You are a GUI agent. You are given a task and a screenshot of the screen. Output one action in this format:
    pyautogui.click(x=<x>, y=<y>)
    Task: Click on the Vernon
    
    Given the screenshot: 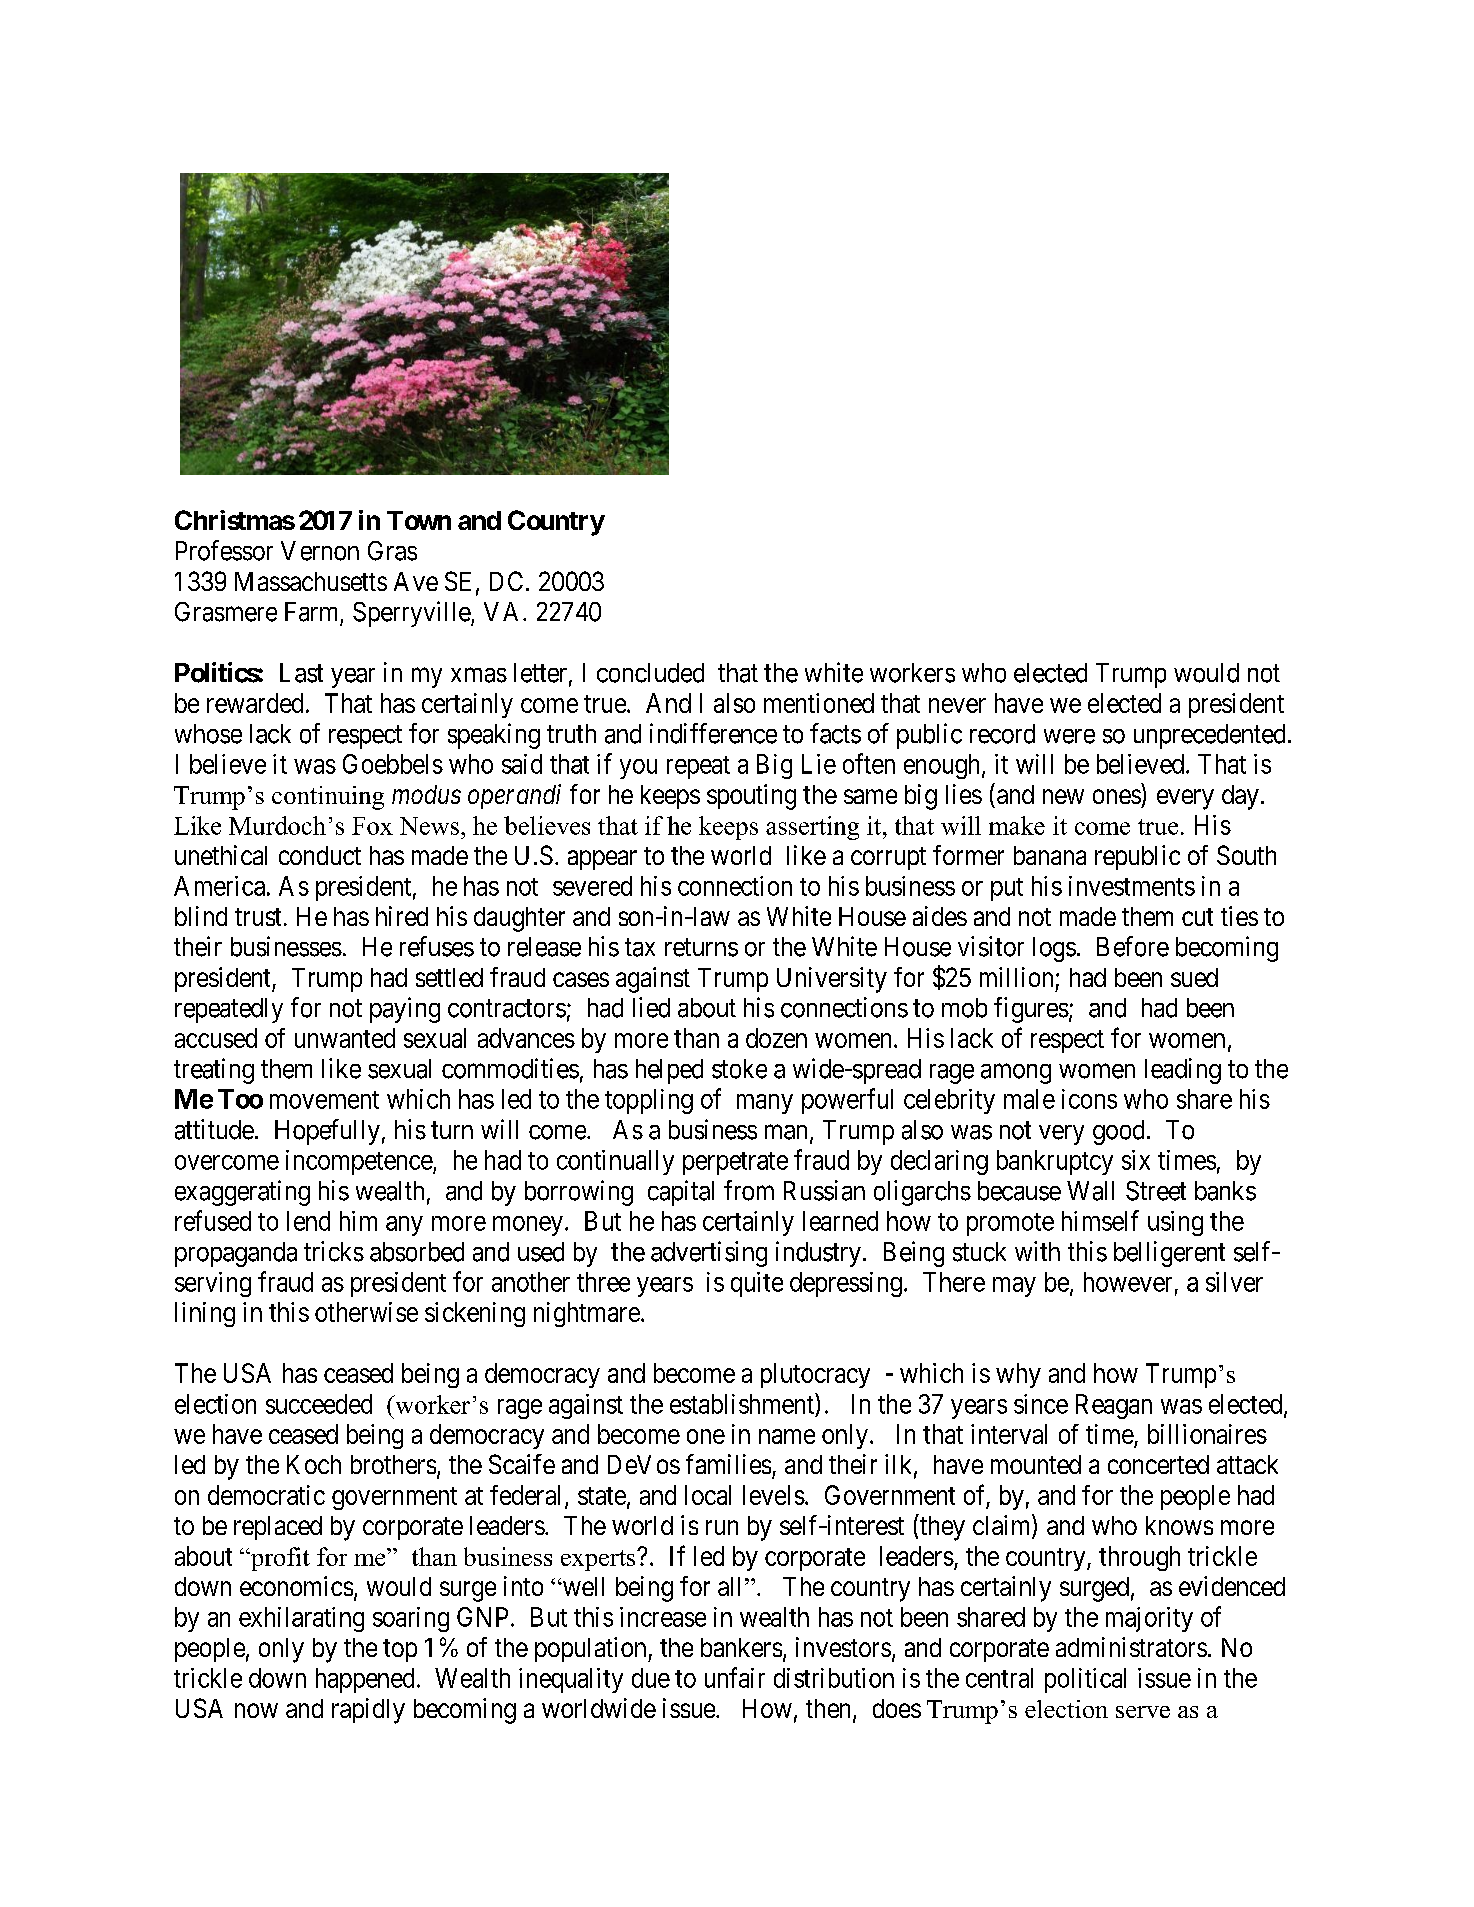 What is the action you would take?
    pyautogui.click(x=320, y=551)
